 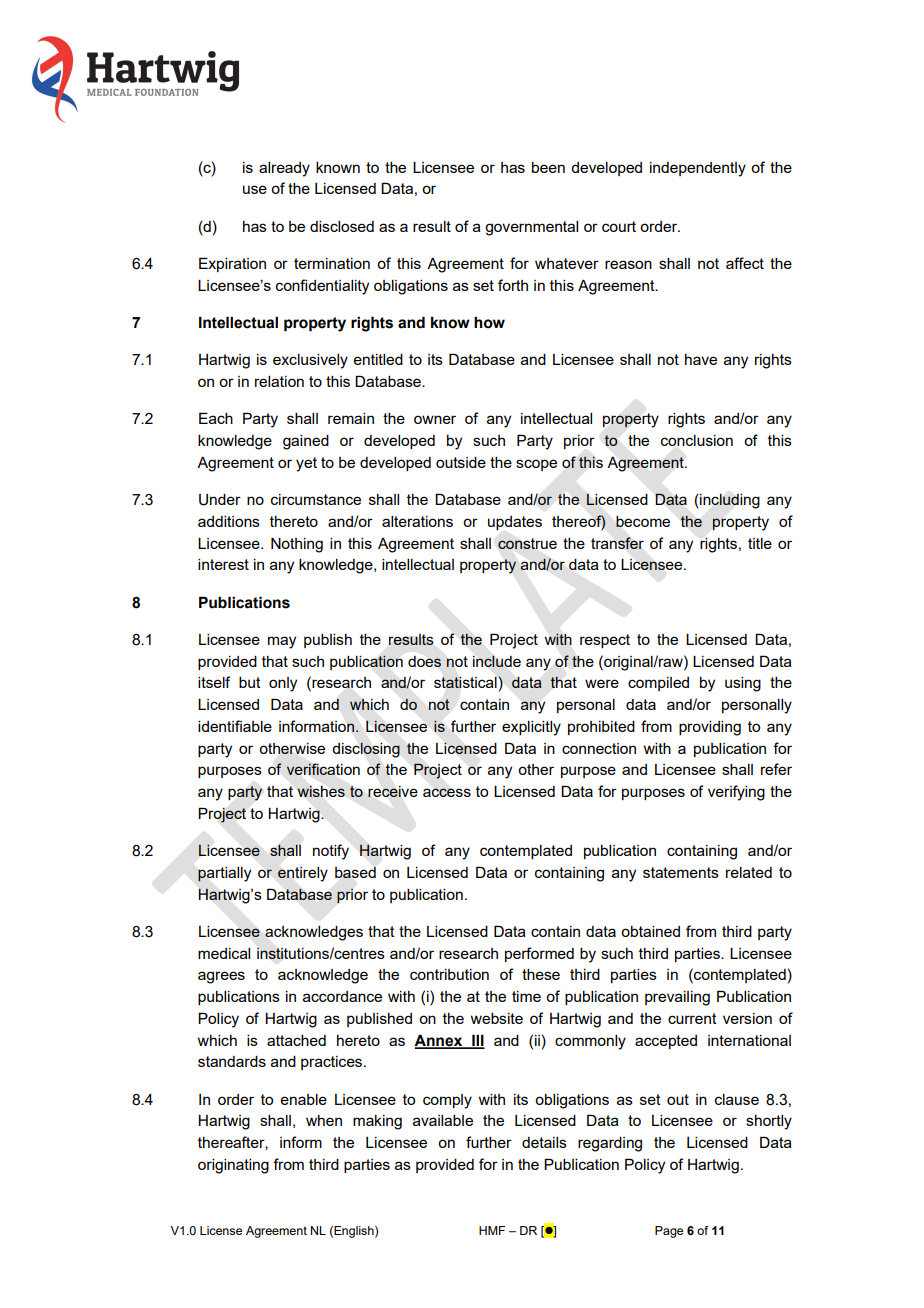 What do you see at coordinates (297, 545) in the document?
I see `Nothing` at bounding box center [297, 545].
